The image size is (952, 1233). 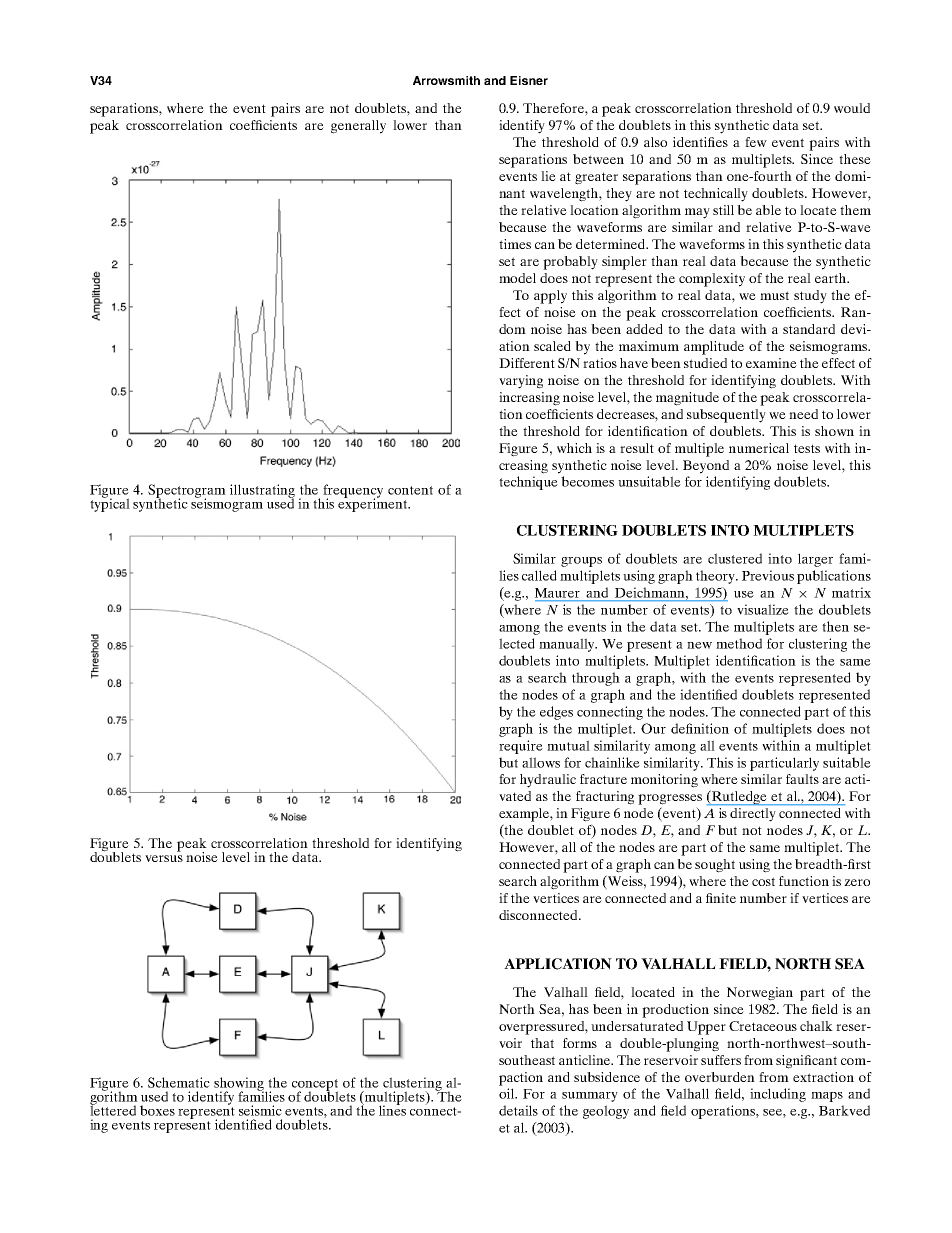 I want to click on Eisner, so click(x=529, y=80).
